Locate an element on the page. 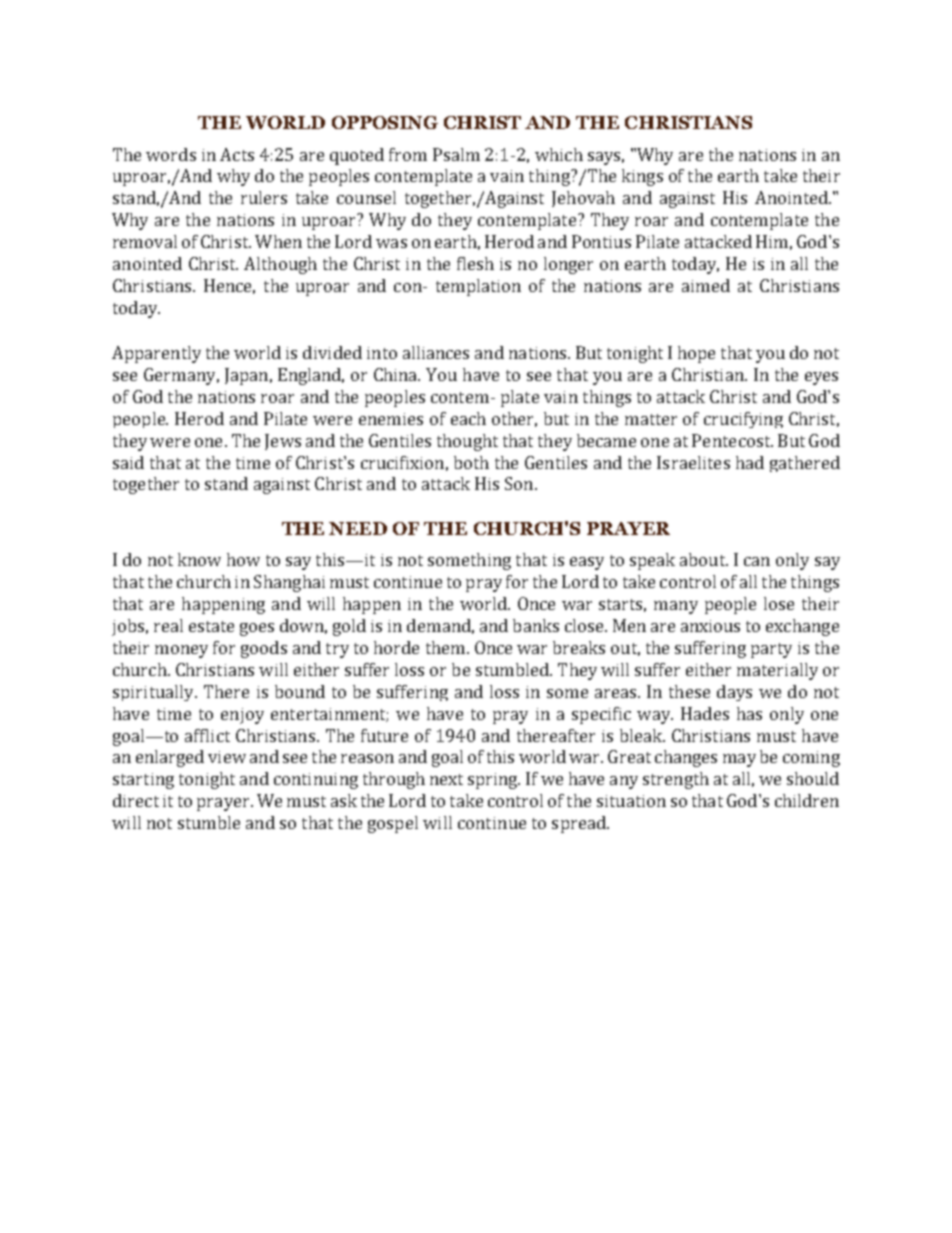 The image size is (952, 1233). alliances is located at coordinates (436, 352).
